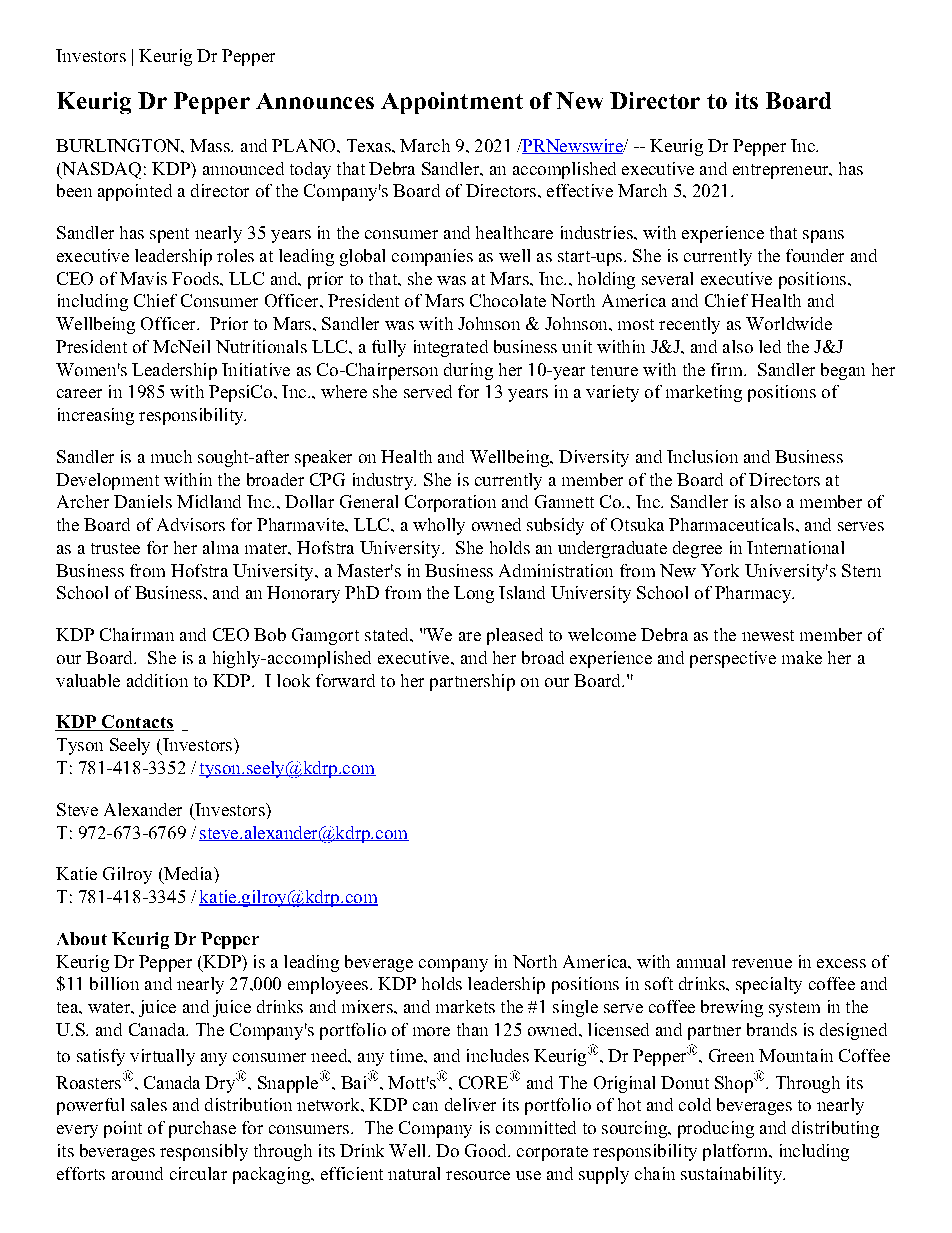 The image size is (952, 1233). Describe the element at coordinates (782, 171) in the screenshot. I see `entrepreneur` at that location.
